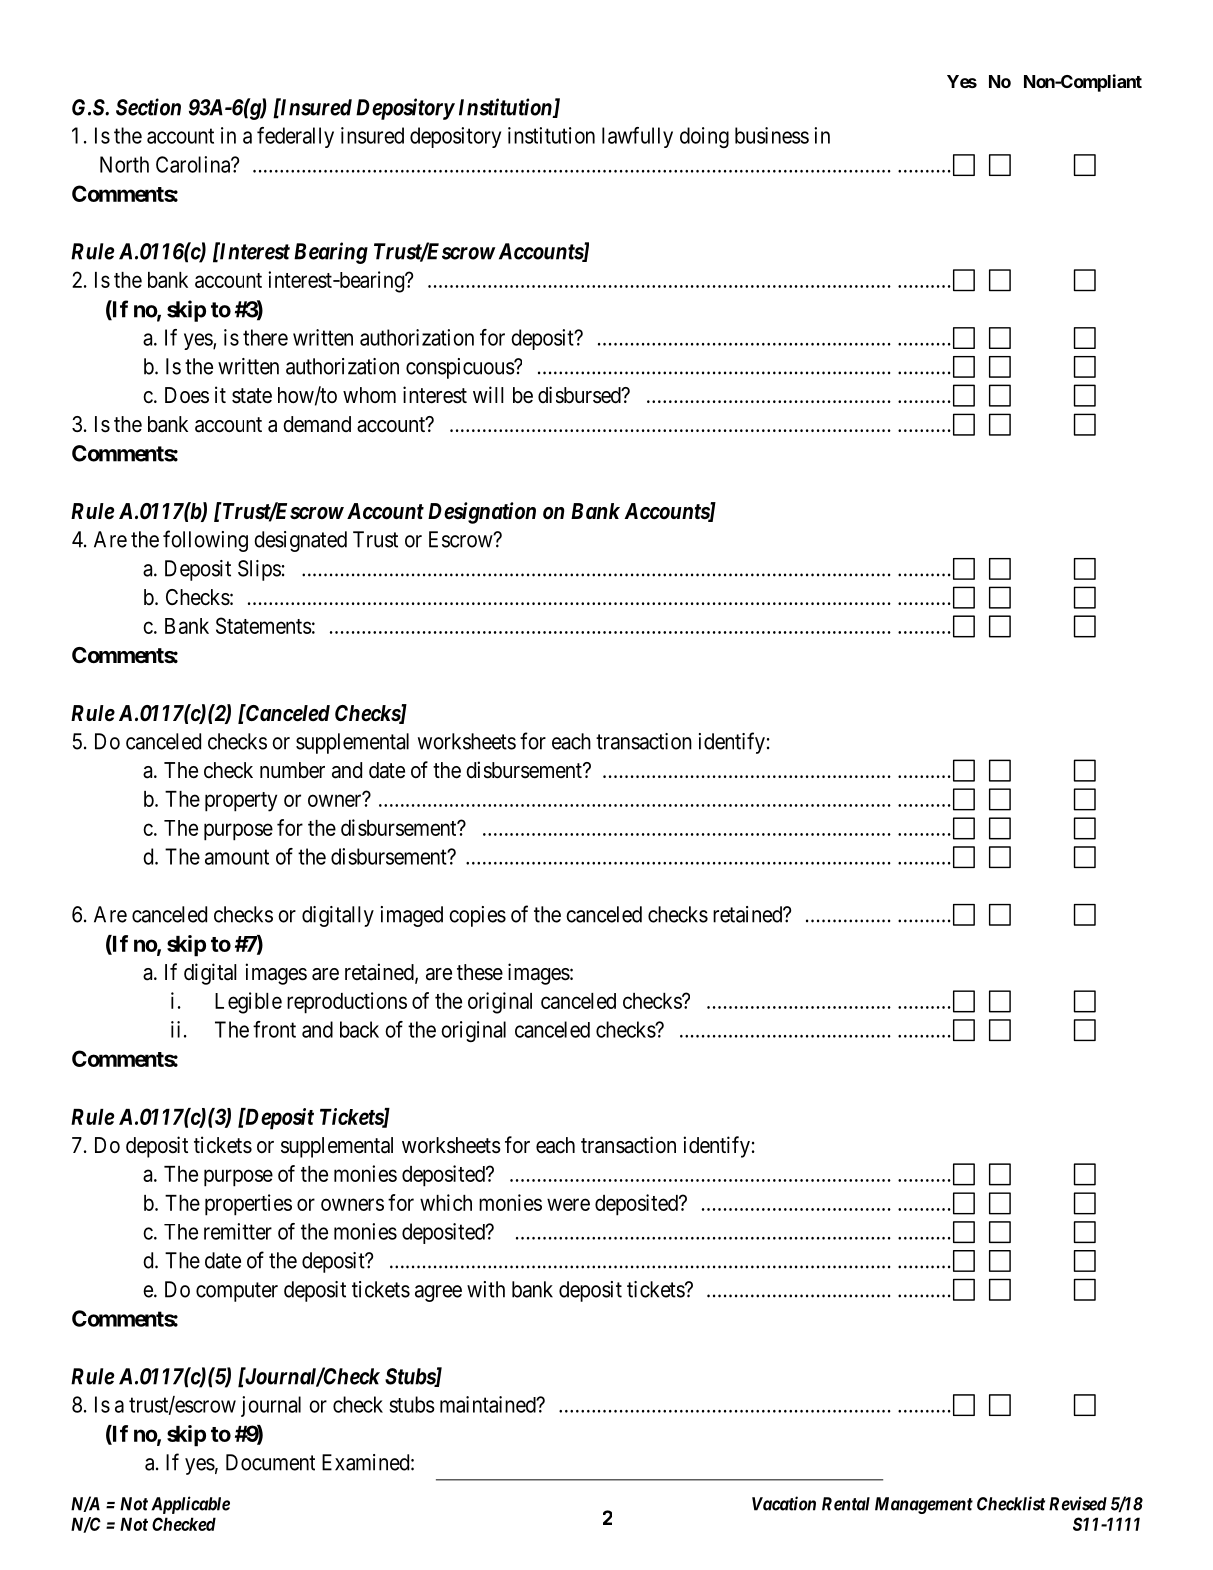 The height and width of the document is (1570, 1213). Describe the element at coordinates (248, 1205) in the document. I see `properties` at that location.
